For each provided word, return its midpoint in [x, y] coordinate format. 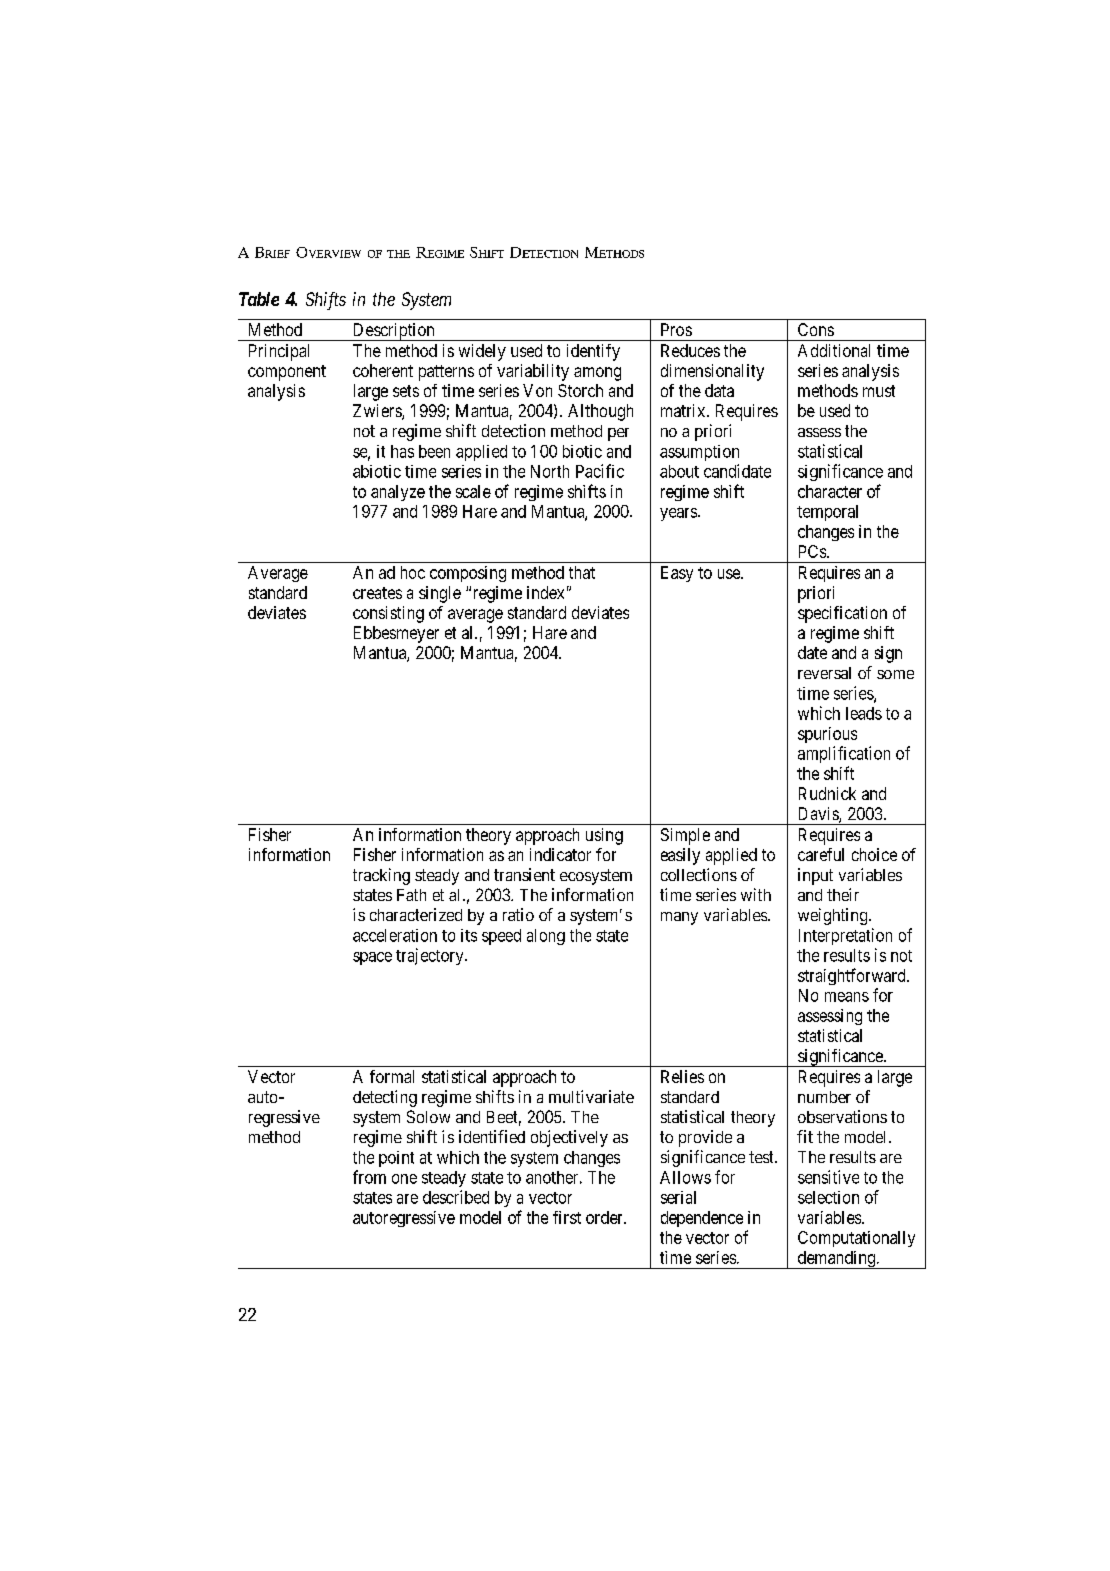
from [369, 1177]
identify [593, 352]
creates [377, 593]
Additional [834, 350]
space [372, 958]
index [545, 592]
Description [393, 332]
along [546, 937]
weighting [834, 916]
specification [842, 614]
